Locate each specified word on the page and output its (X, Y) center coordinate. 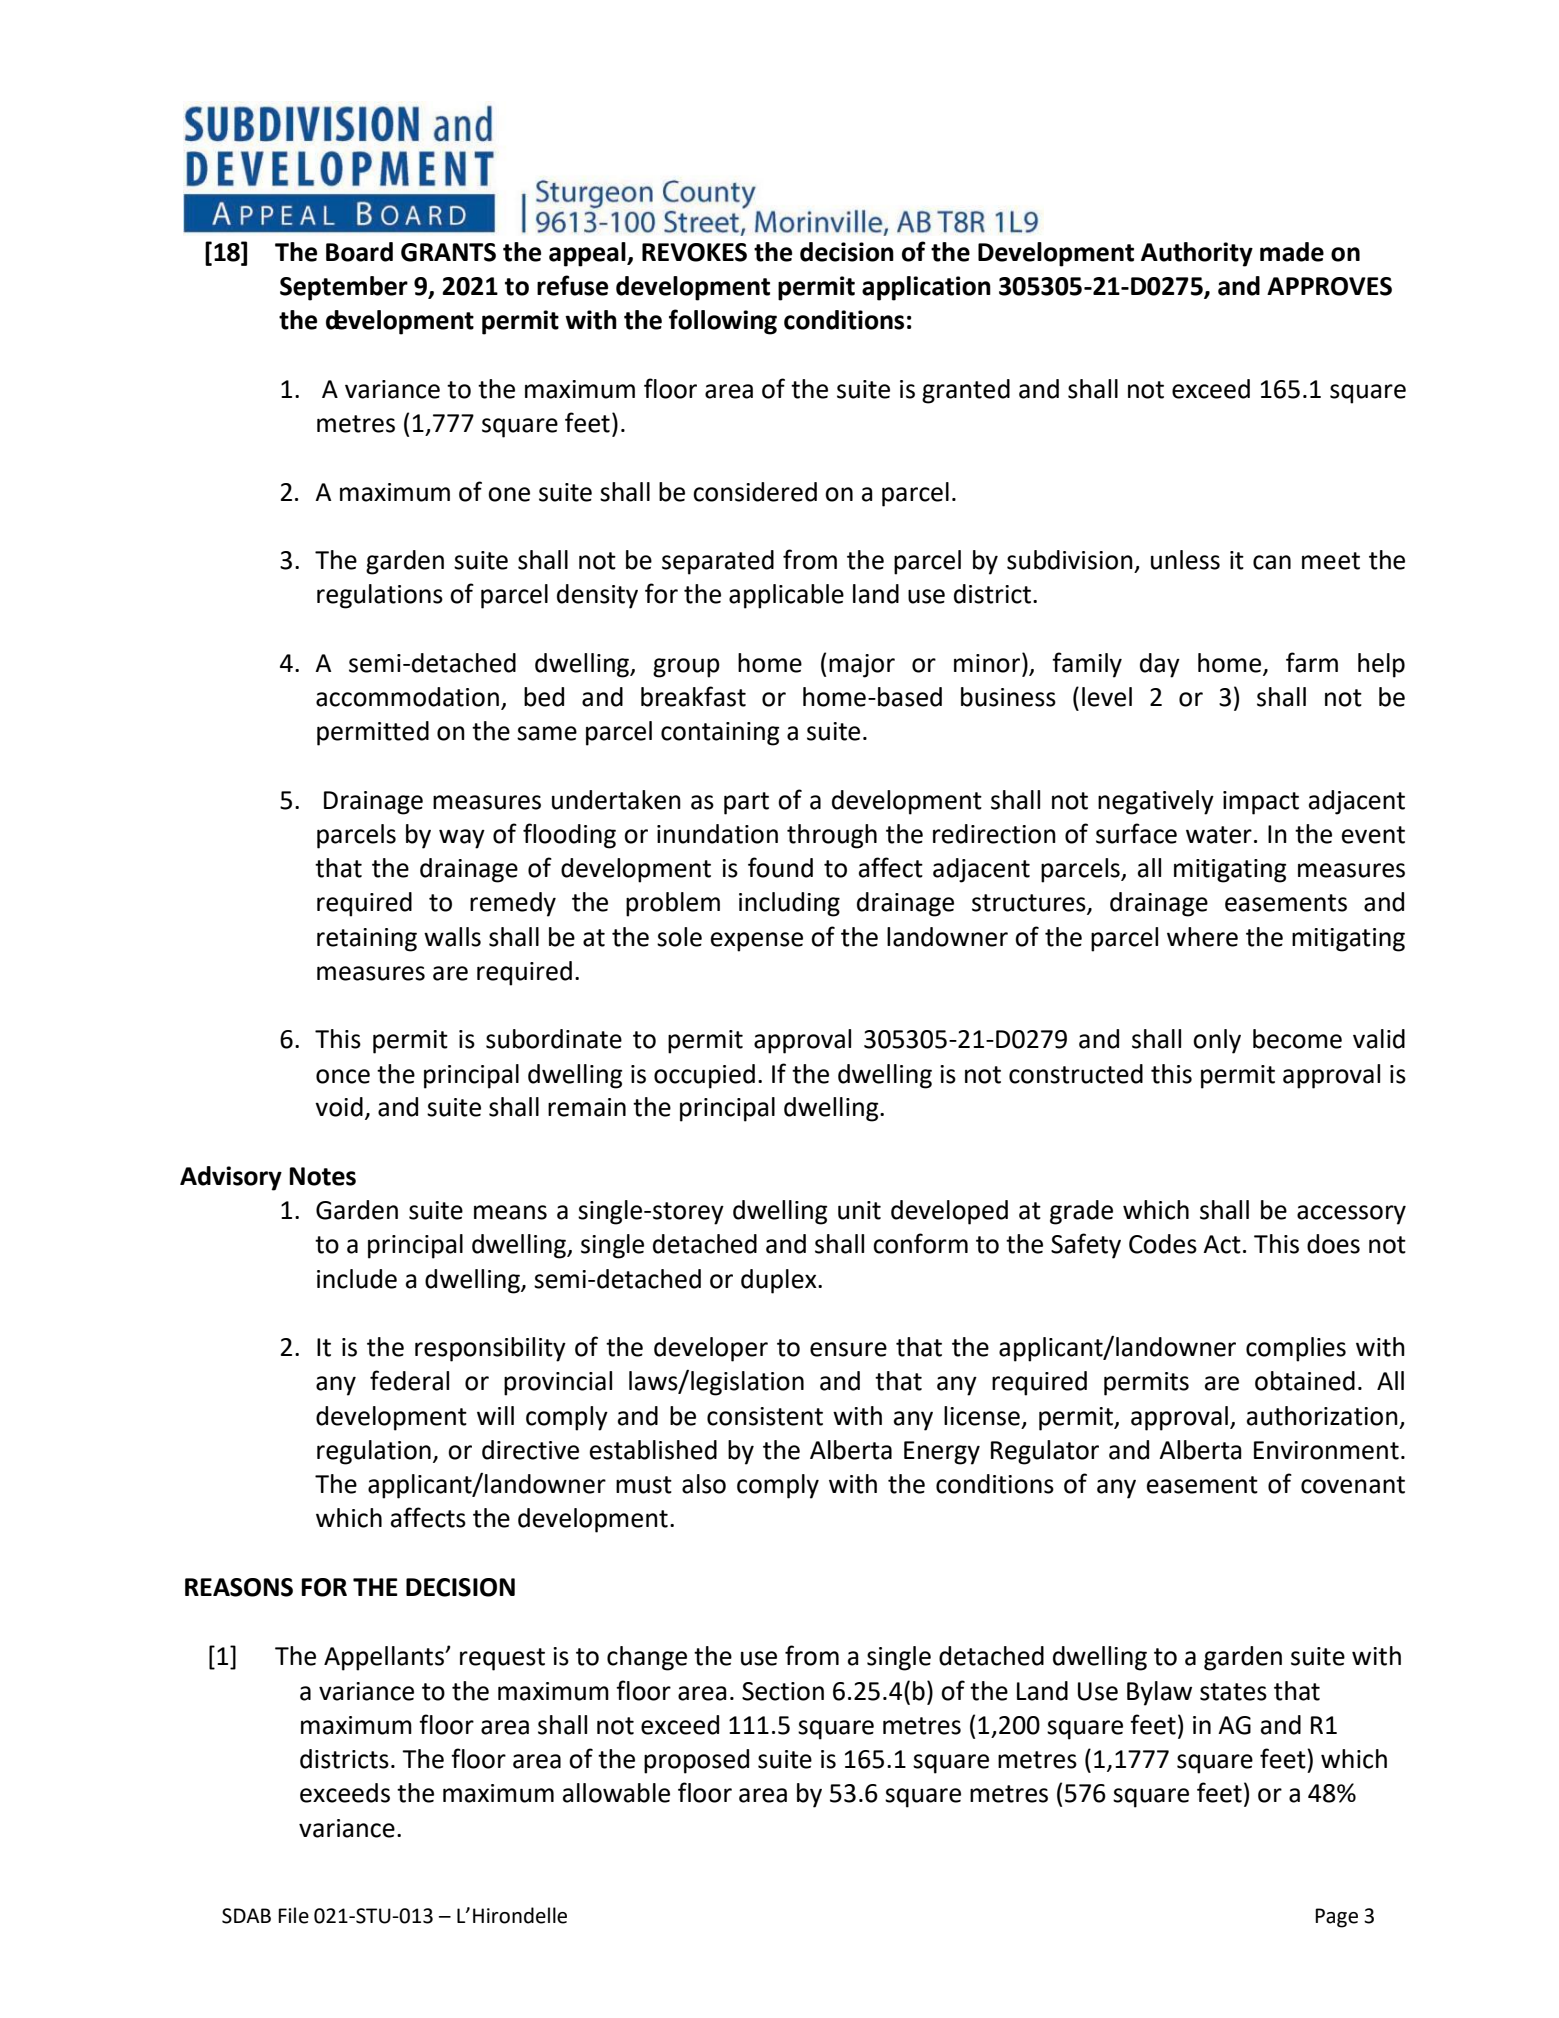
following (723, 322)
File (293, 1915)
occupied (704, 1076)
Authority (1197, 254)
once (343, 1076)
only (1217, 1041)
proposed (696, 1761)
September (344, 288)
